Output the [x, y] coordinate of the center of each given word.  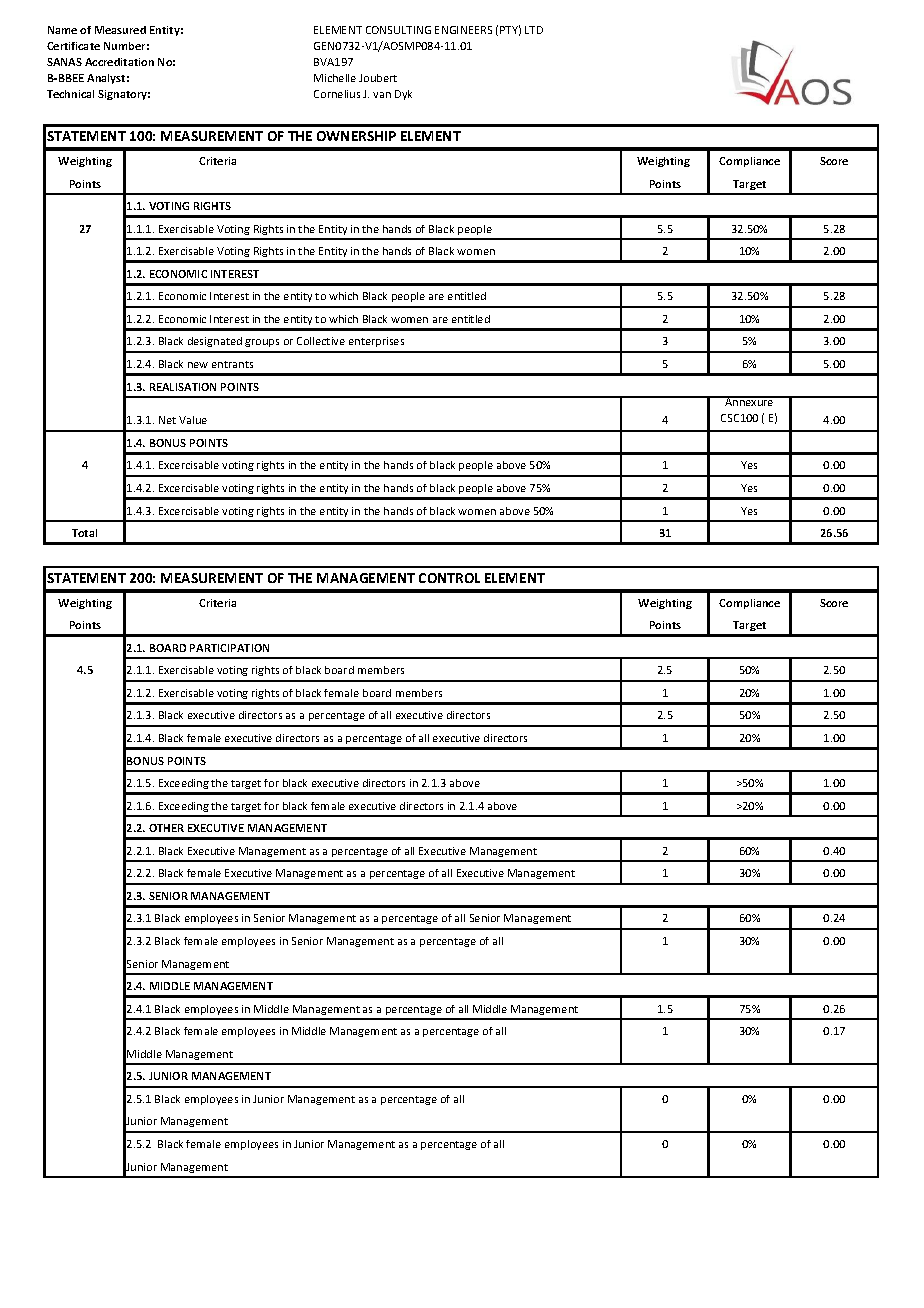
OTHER [166, 828]
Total [84, 533]
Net [167, 420]
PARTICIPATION [229, 648]
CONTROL [449, 578]
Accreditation [119, 62]
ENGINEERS [463, 30]
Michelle [335, 78]
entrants [232, 364]
